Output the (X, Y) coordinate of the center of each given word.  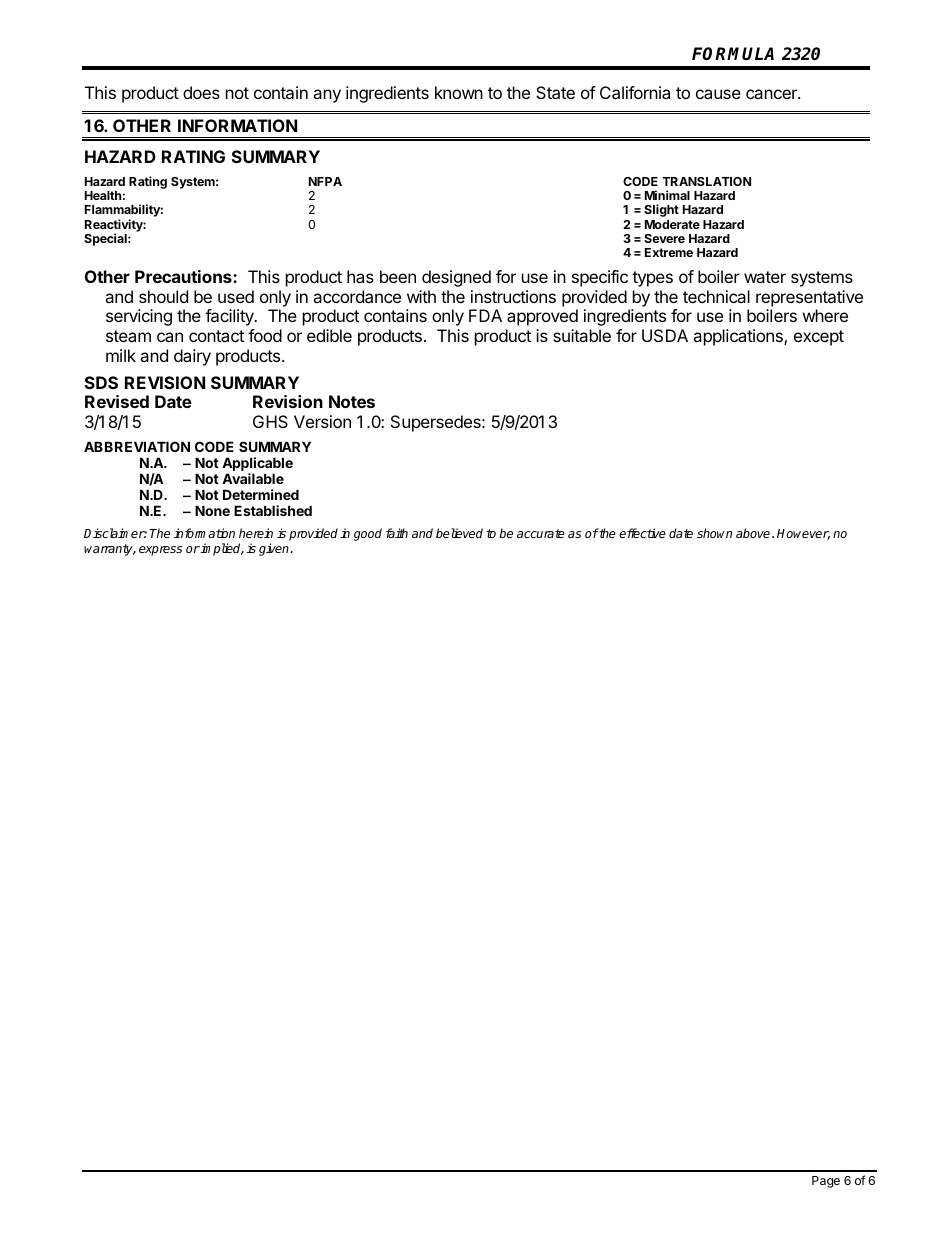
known (459, 92)
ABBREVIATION (137, 446)
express (160, 551)
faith (397, 533)
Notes (352, 401)
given (275, 549)
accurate (541, 533)
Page (826, 1182)
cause (718, 94)
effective (642, 533)
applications (739, 337)
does (201, 92)
